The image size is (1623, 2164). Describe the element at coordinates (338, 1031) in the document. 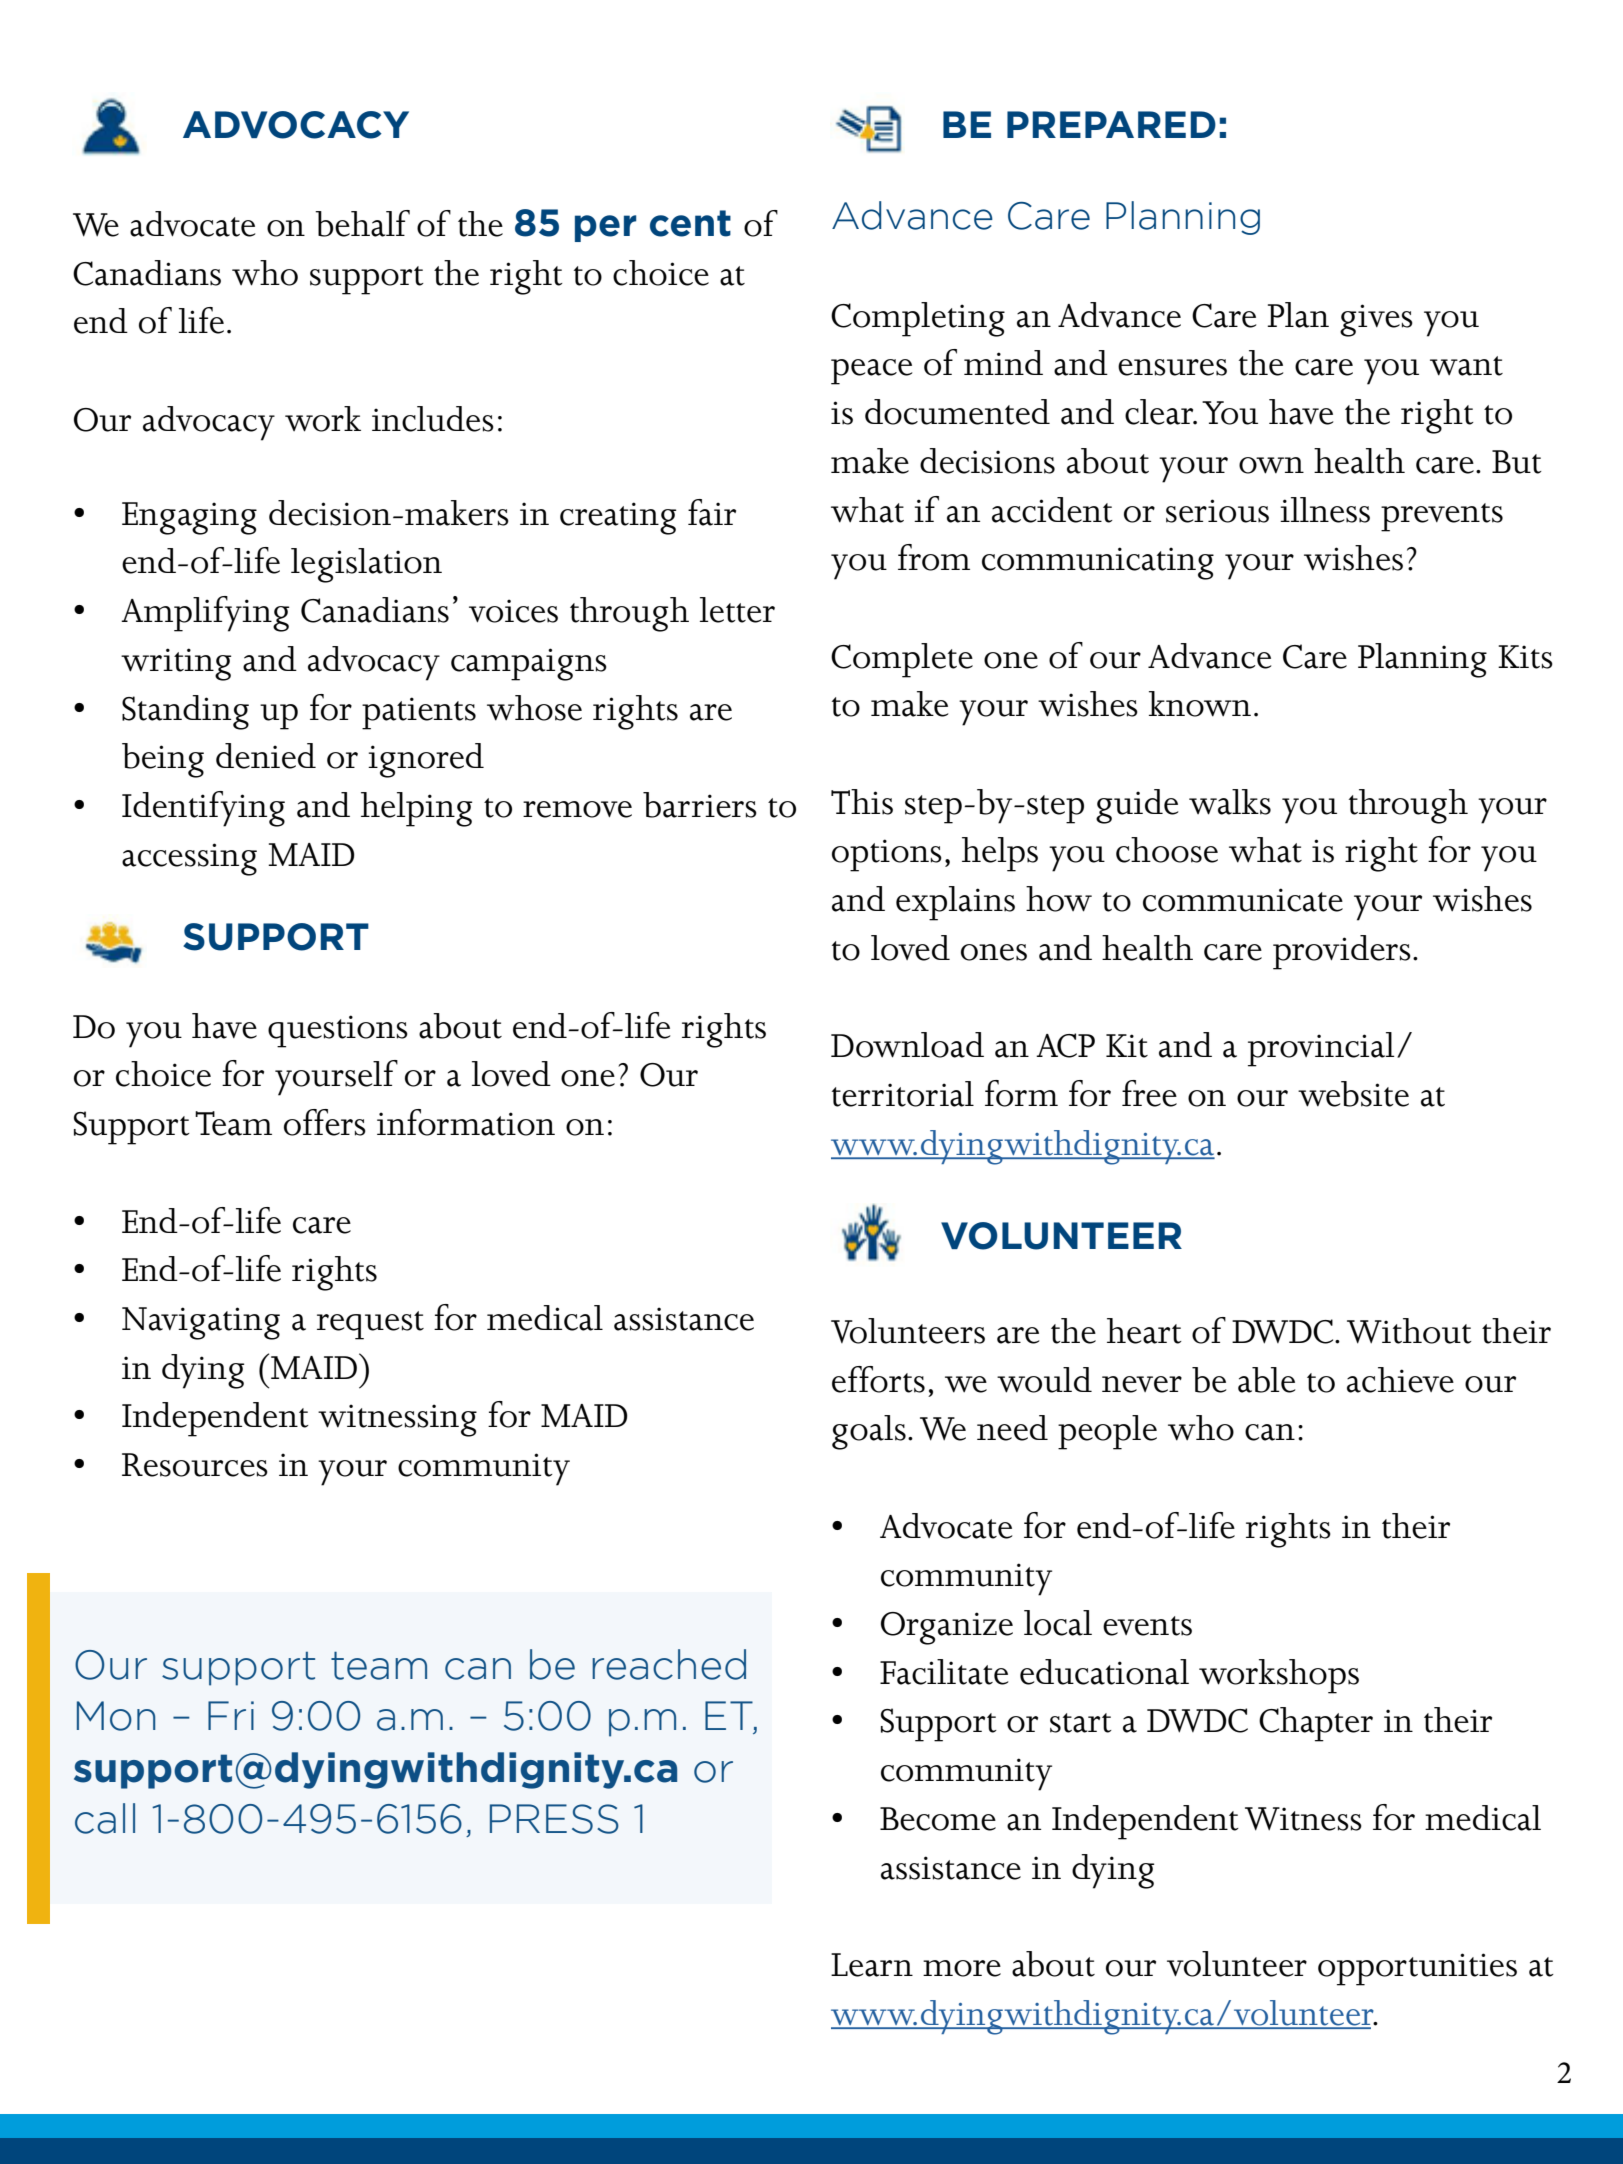

I see `questions` at that location.
